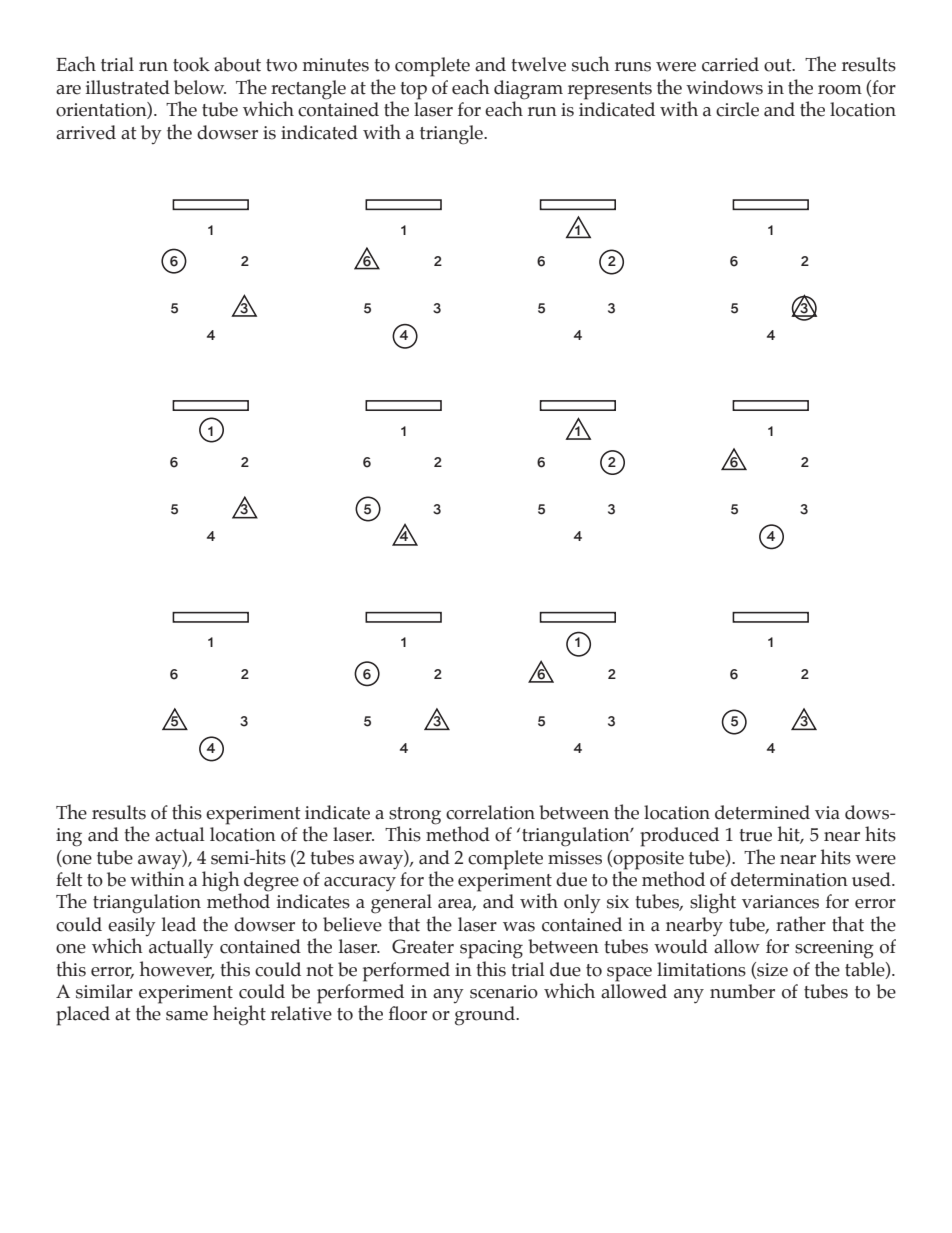 This document has height=1233, width=952. Describe the element at coordinates (413, 91) in the document. I see `top` at that location.
